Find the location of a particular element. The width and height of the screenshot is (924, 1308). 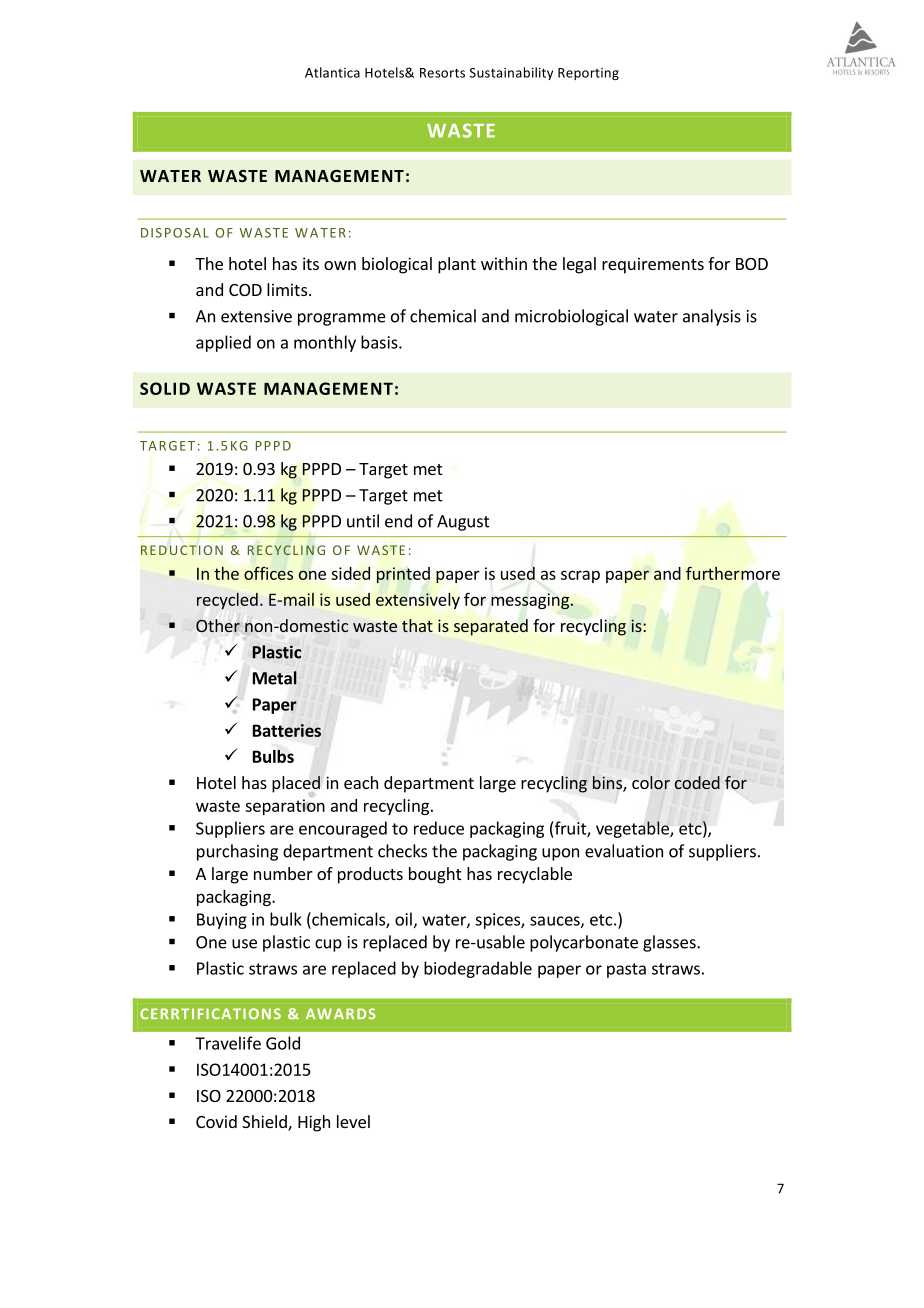

SOLID is located at coordinates (165, 388).
